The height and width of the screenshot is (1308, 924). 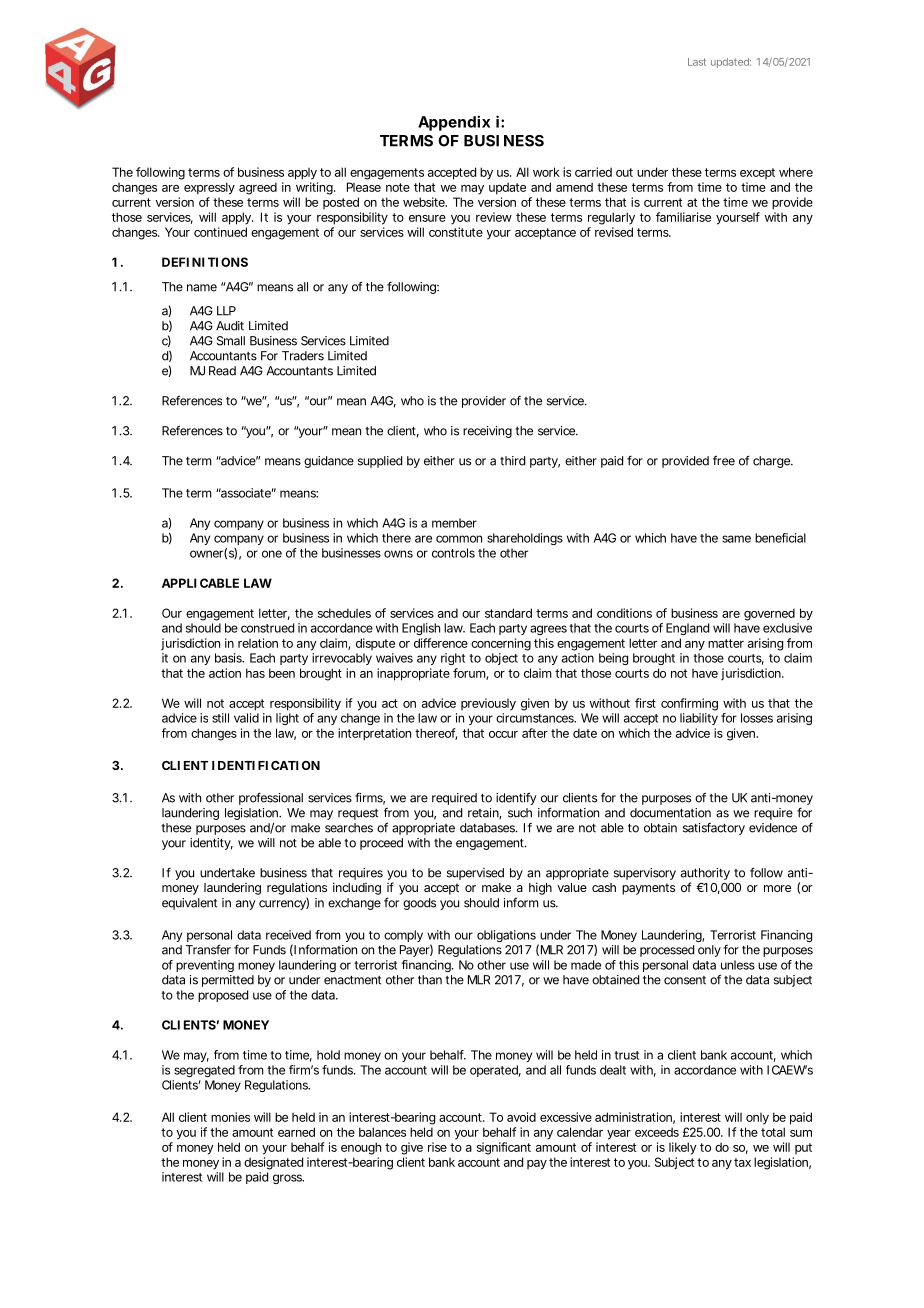 What do you see at coordinates (487, 432) in the screenshot?
I see `receiving` at bounding box center [487, 432].
